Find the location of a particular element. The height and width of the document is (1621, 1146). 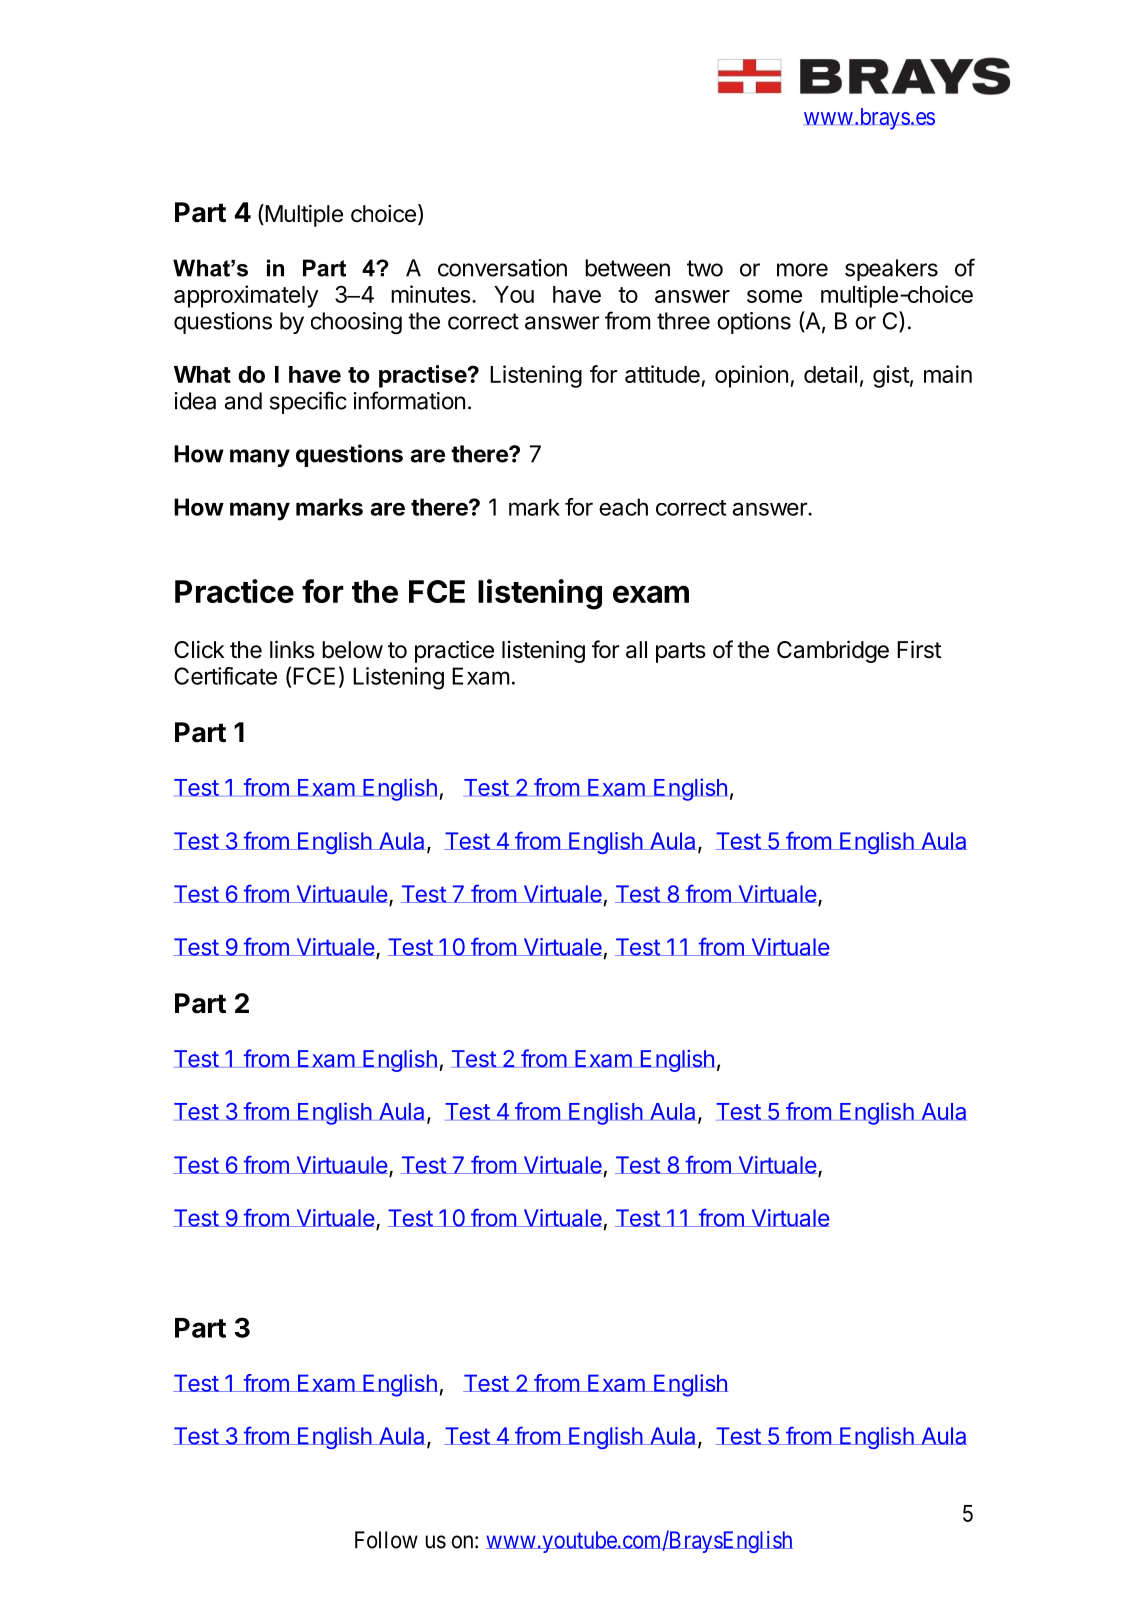

Click is located at coordinates (199, 649).
